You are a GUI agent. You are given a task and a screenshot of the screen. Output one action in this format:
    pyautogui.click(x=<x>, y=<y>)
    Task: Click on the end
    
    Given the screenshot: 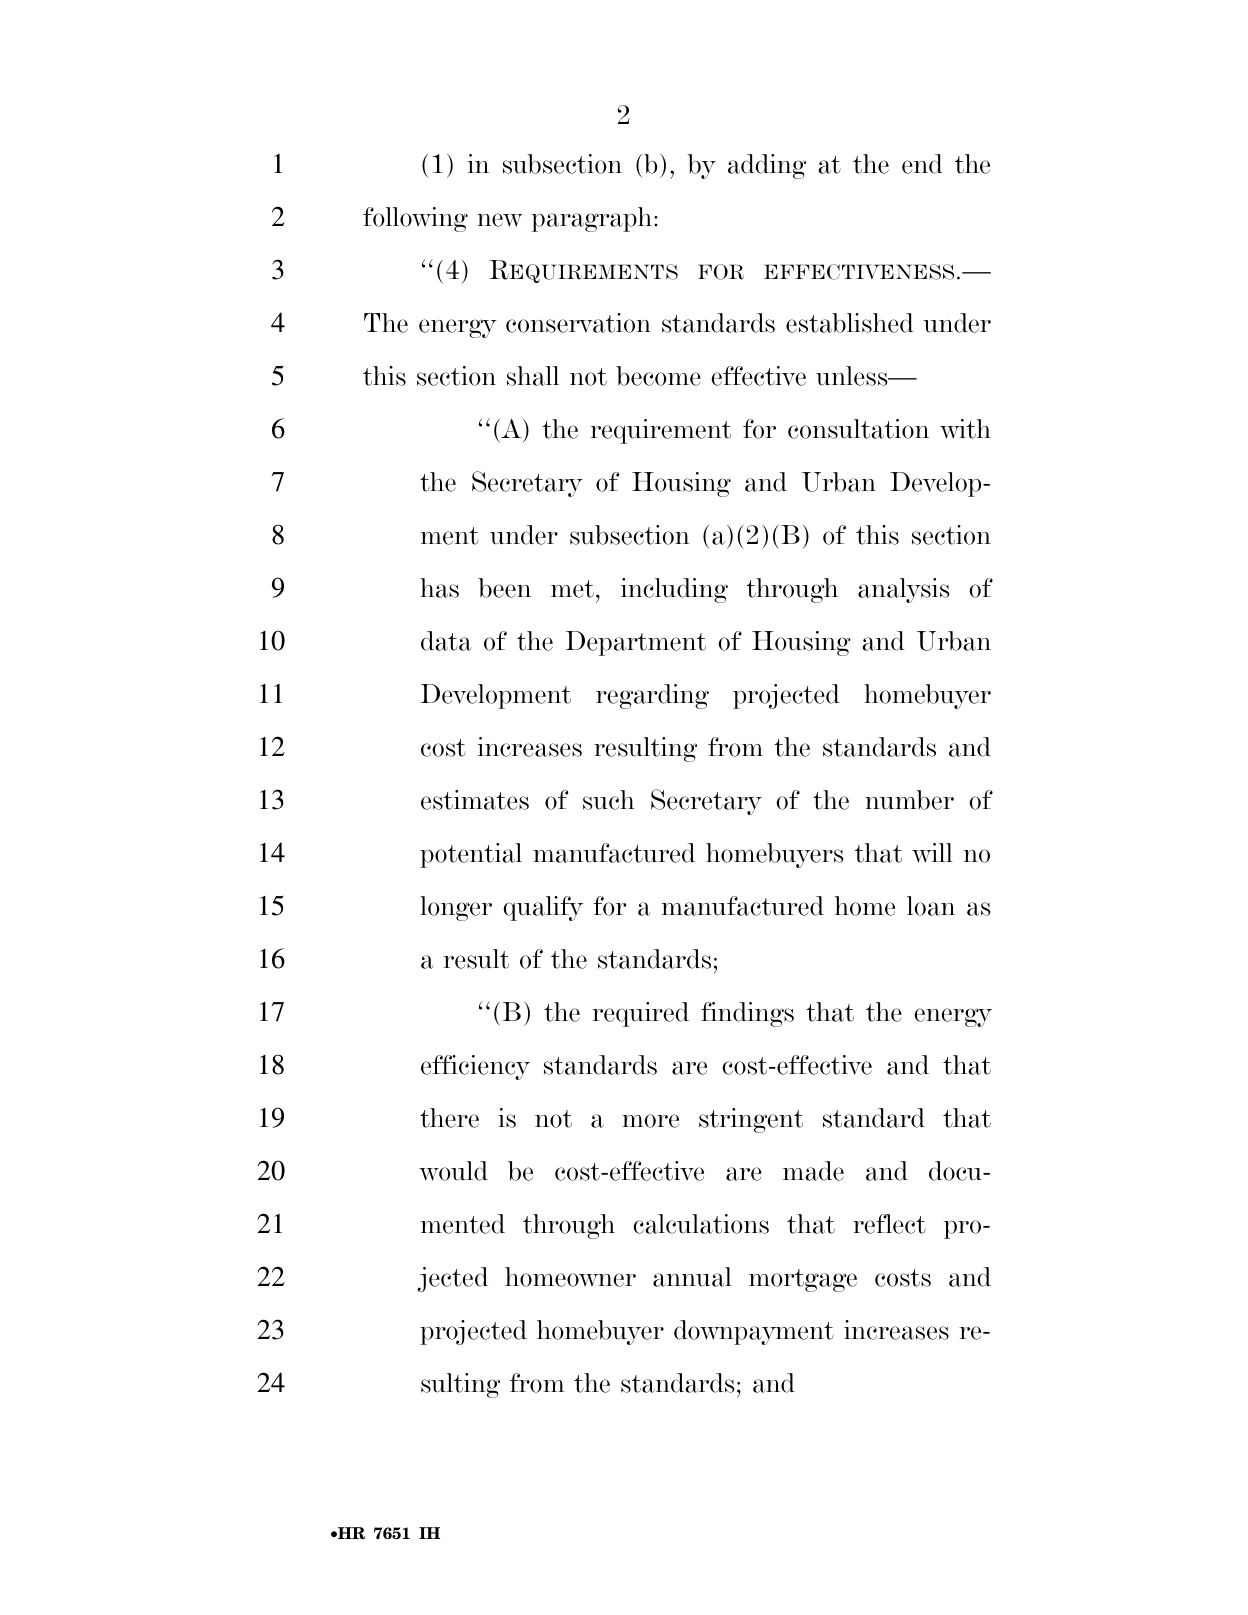 What is the action you would take?
    pyautogui.click(x=922, y=164)
